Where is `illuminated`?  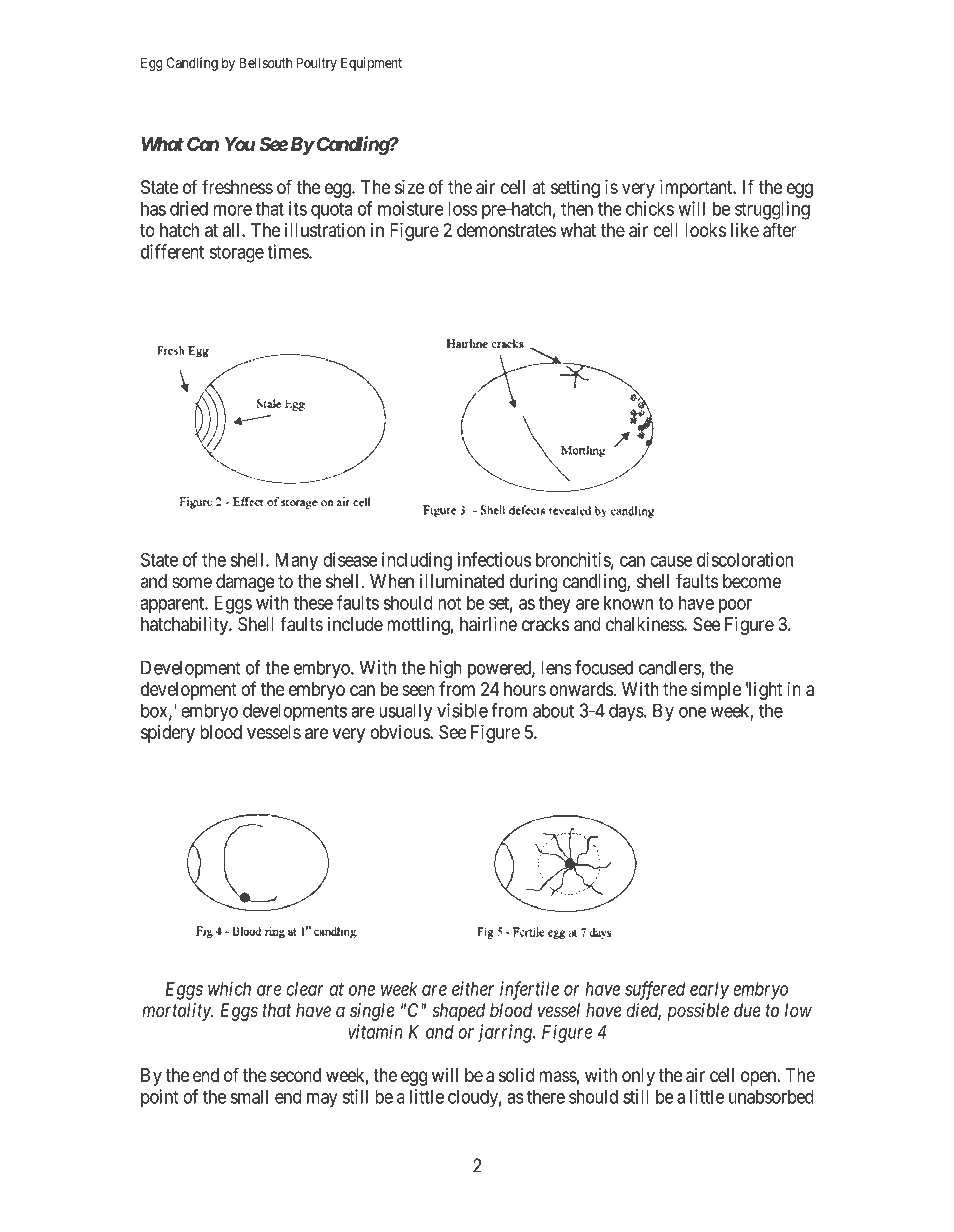
illuminated is located at coordinates (462, 581).
